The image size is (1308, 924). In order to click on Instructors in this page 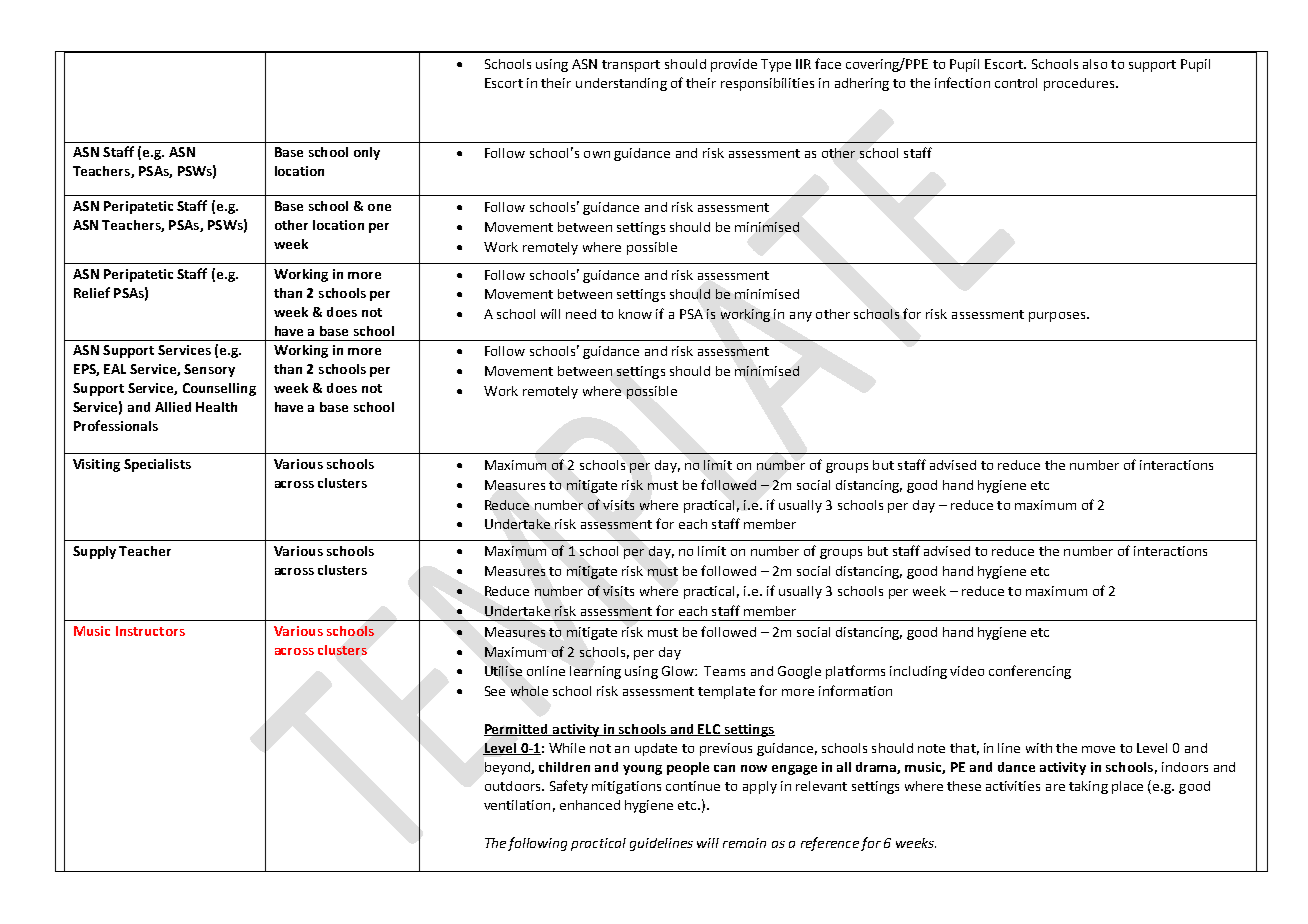, I will do `click(150, 631)`.
